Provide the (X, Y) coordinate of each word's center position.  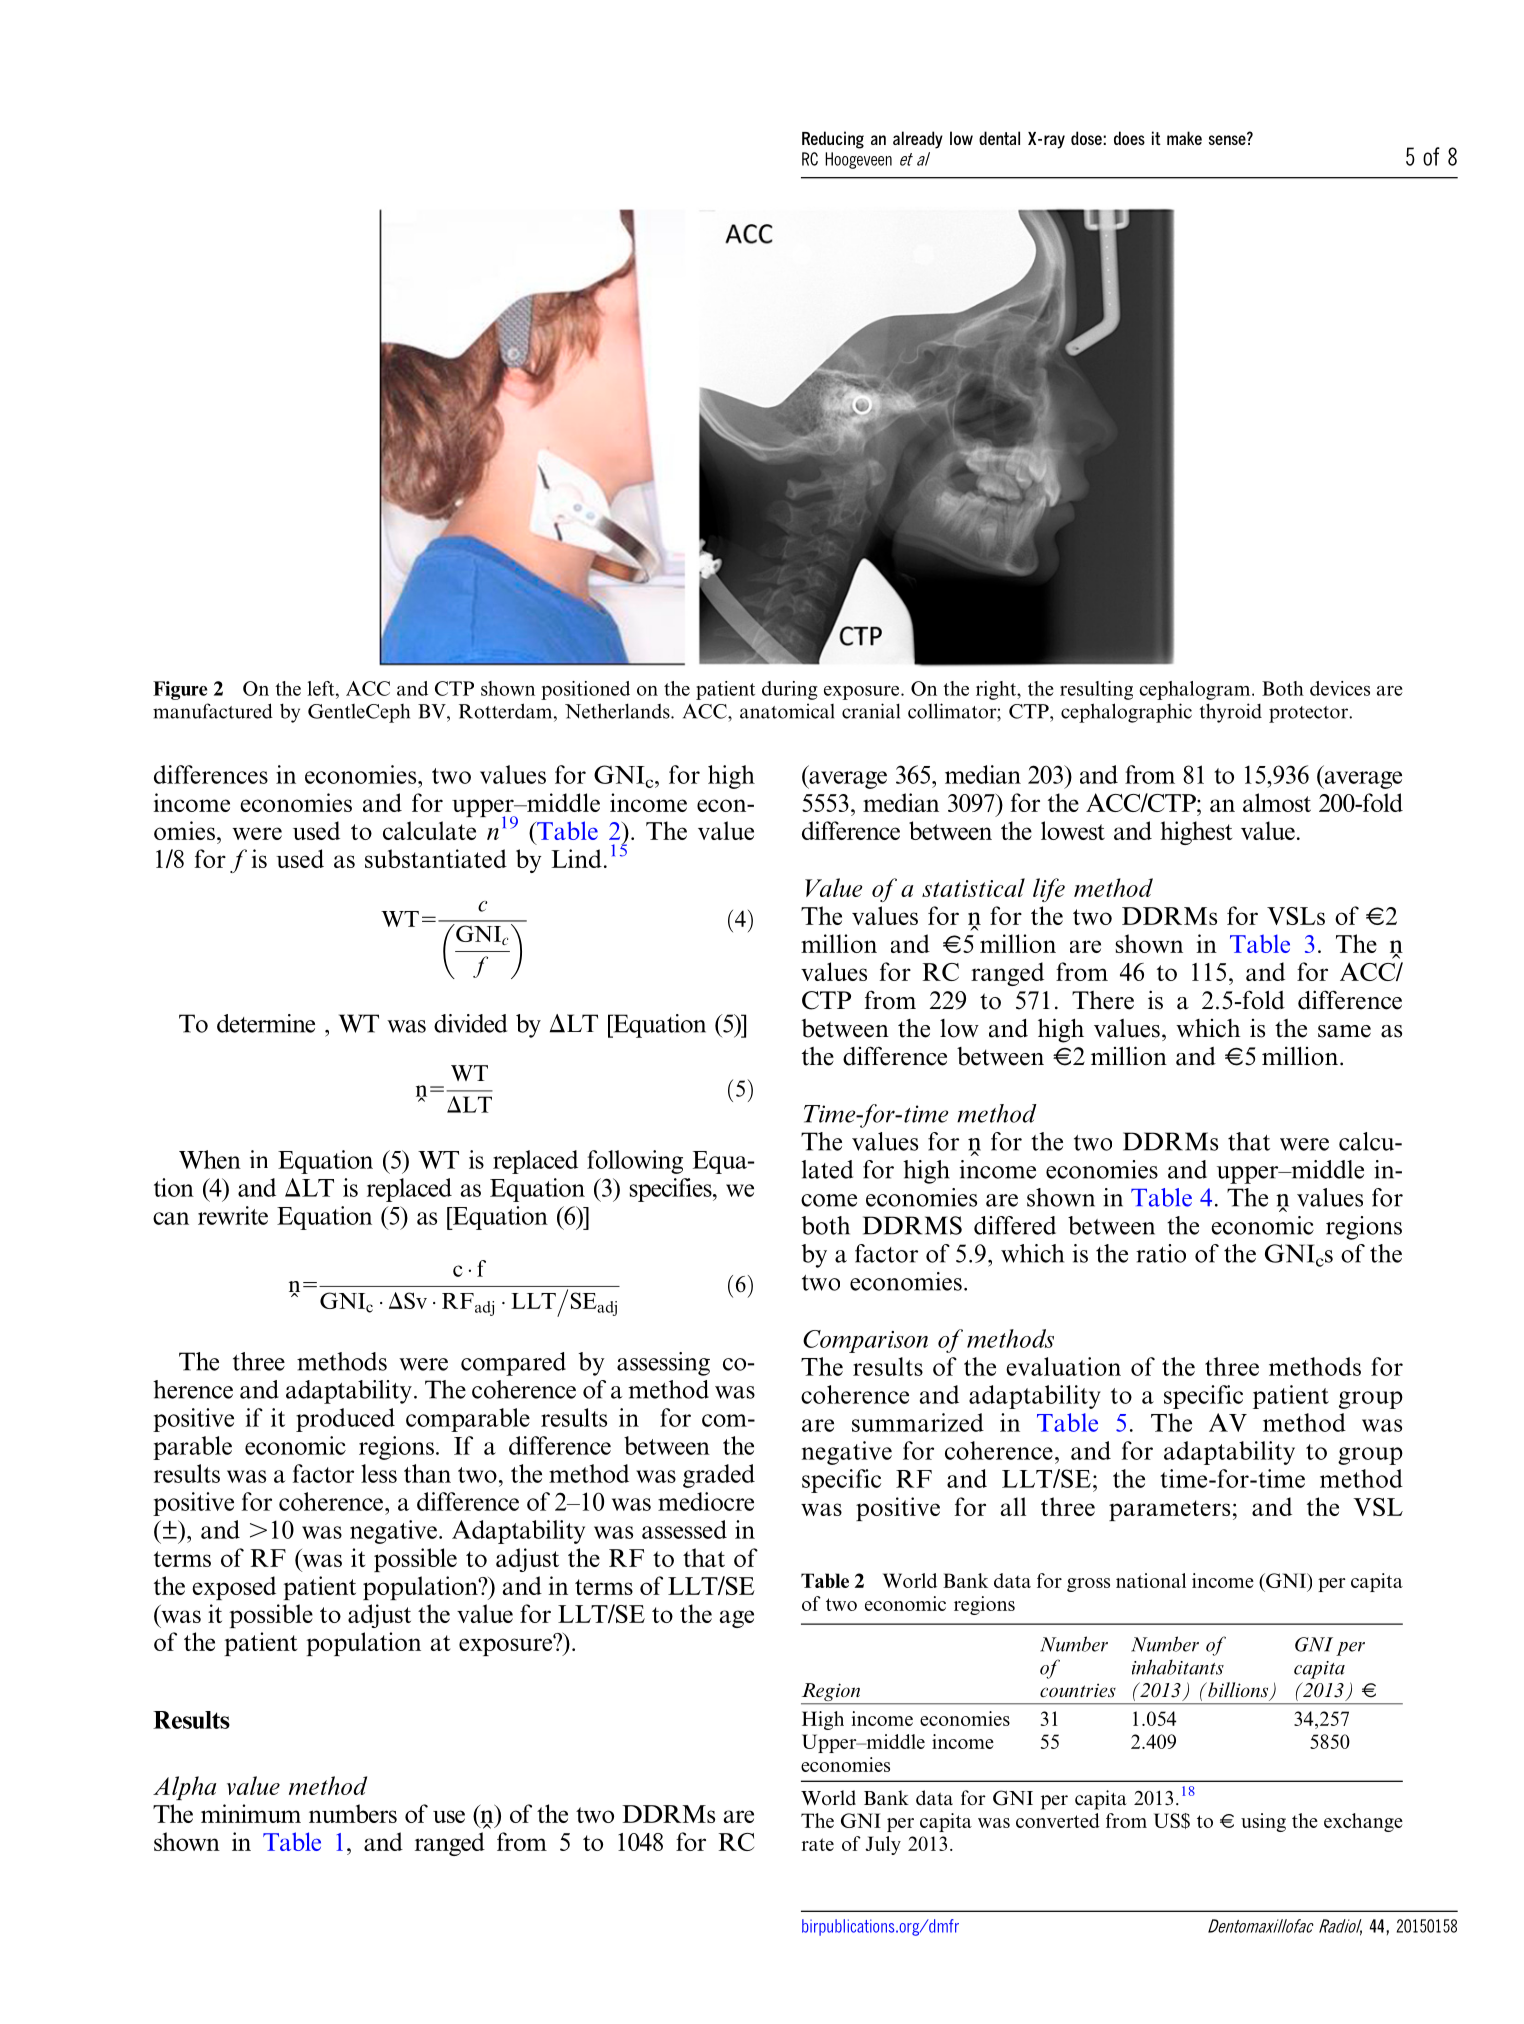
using (1263, 1822)
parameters (1169, 1510)
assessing (663, 1364)
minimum (251, 1813)
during (790, 690)
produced (345, 1420)
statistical (973, 887)
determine (266, 1023)
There (1103, 1000)
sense (1228, 139)
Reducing (833, 140)
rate (818, 1844)
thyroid (1231, 713)
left (322, 688)
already (918, 140)
